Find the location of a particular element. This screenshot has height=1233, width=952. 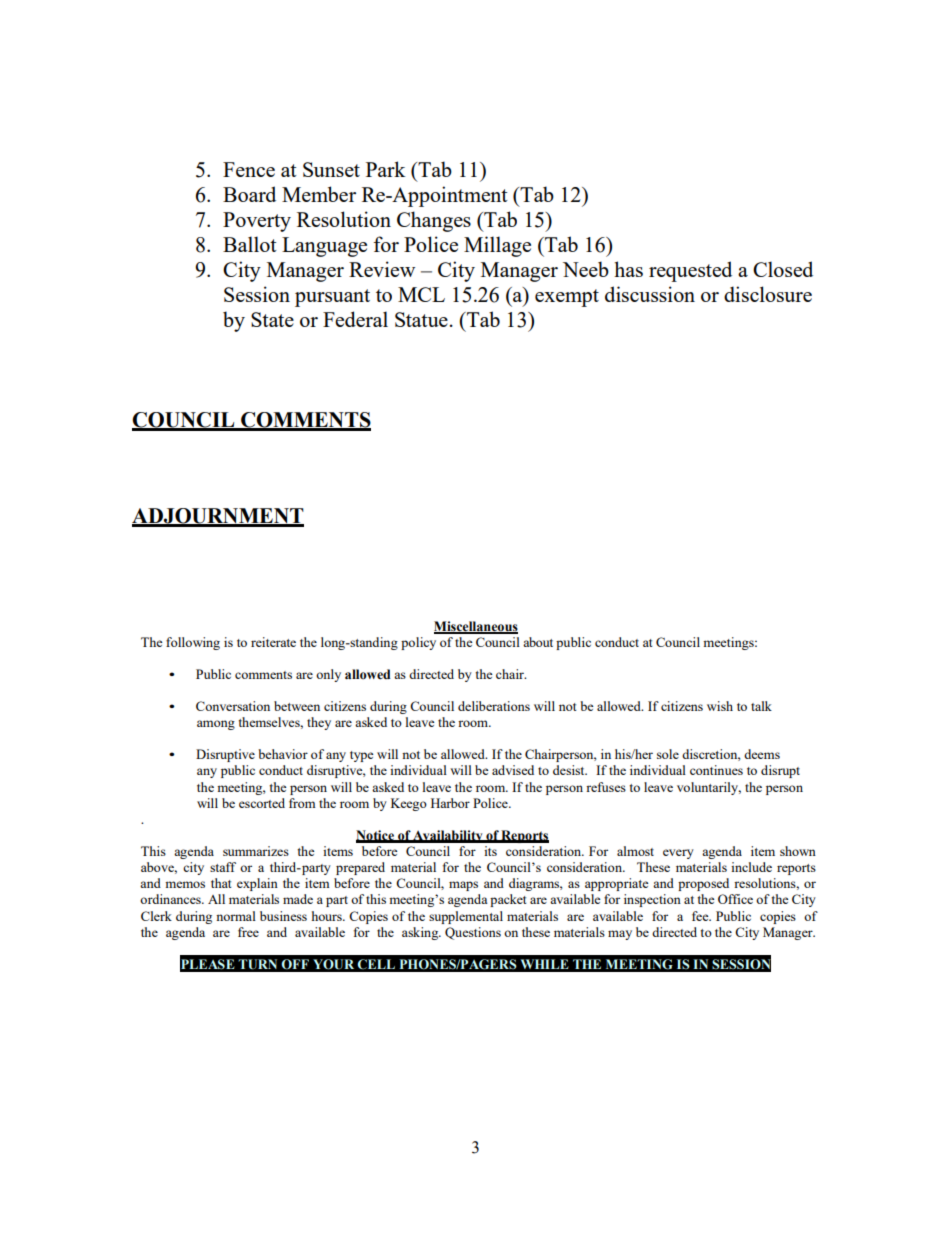

State is located at coordinates (272, 319).
